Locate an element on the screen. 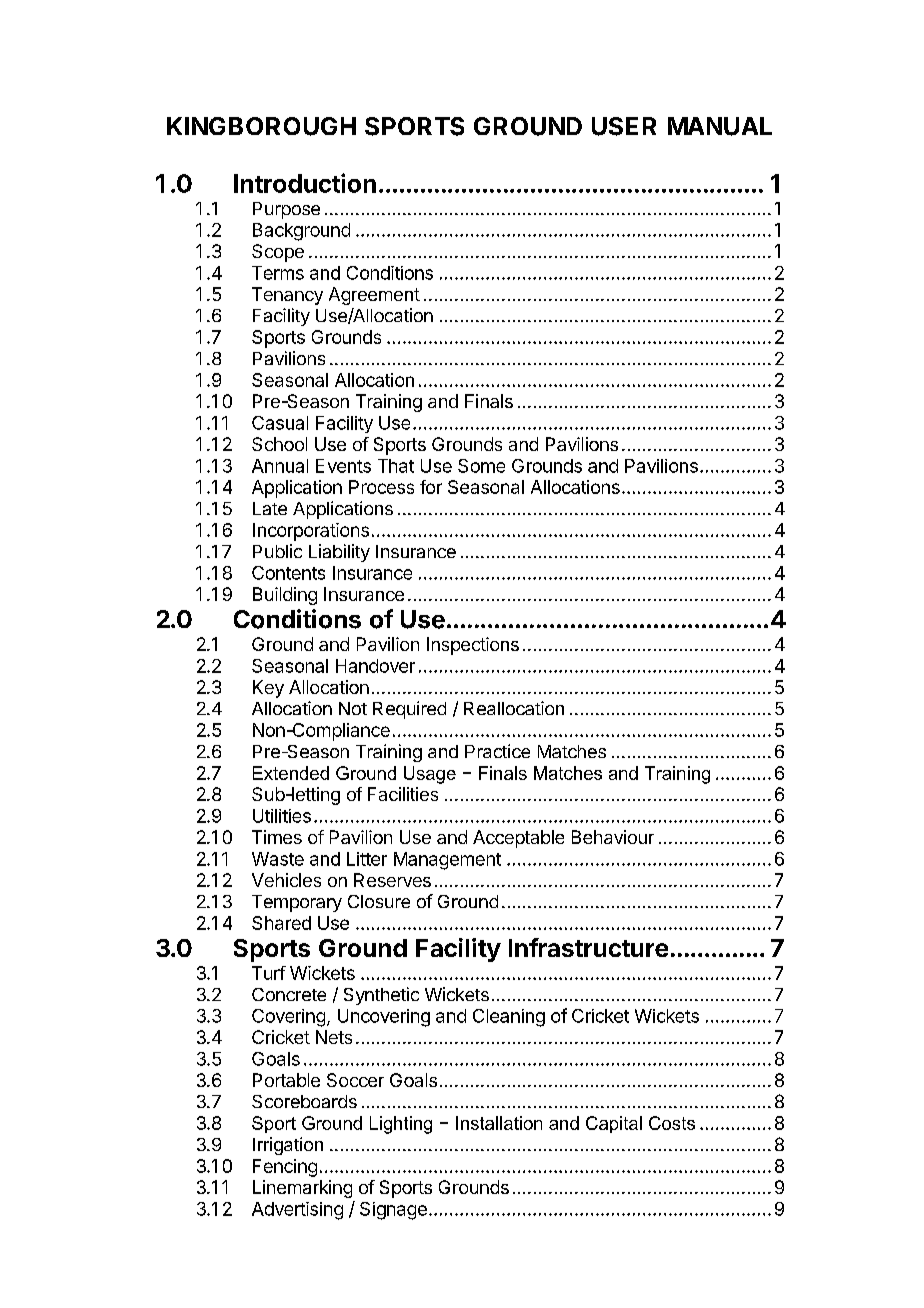 This screenshot has height=1308, width=924. Costs is located at coordinates (672, 1123).
